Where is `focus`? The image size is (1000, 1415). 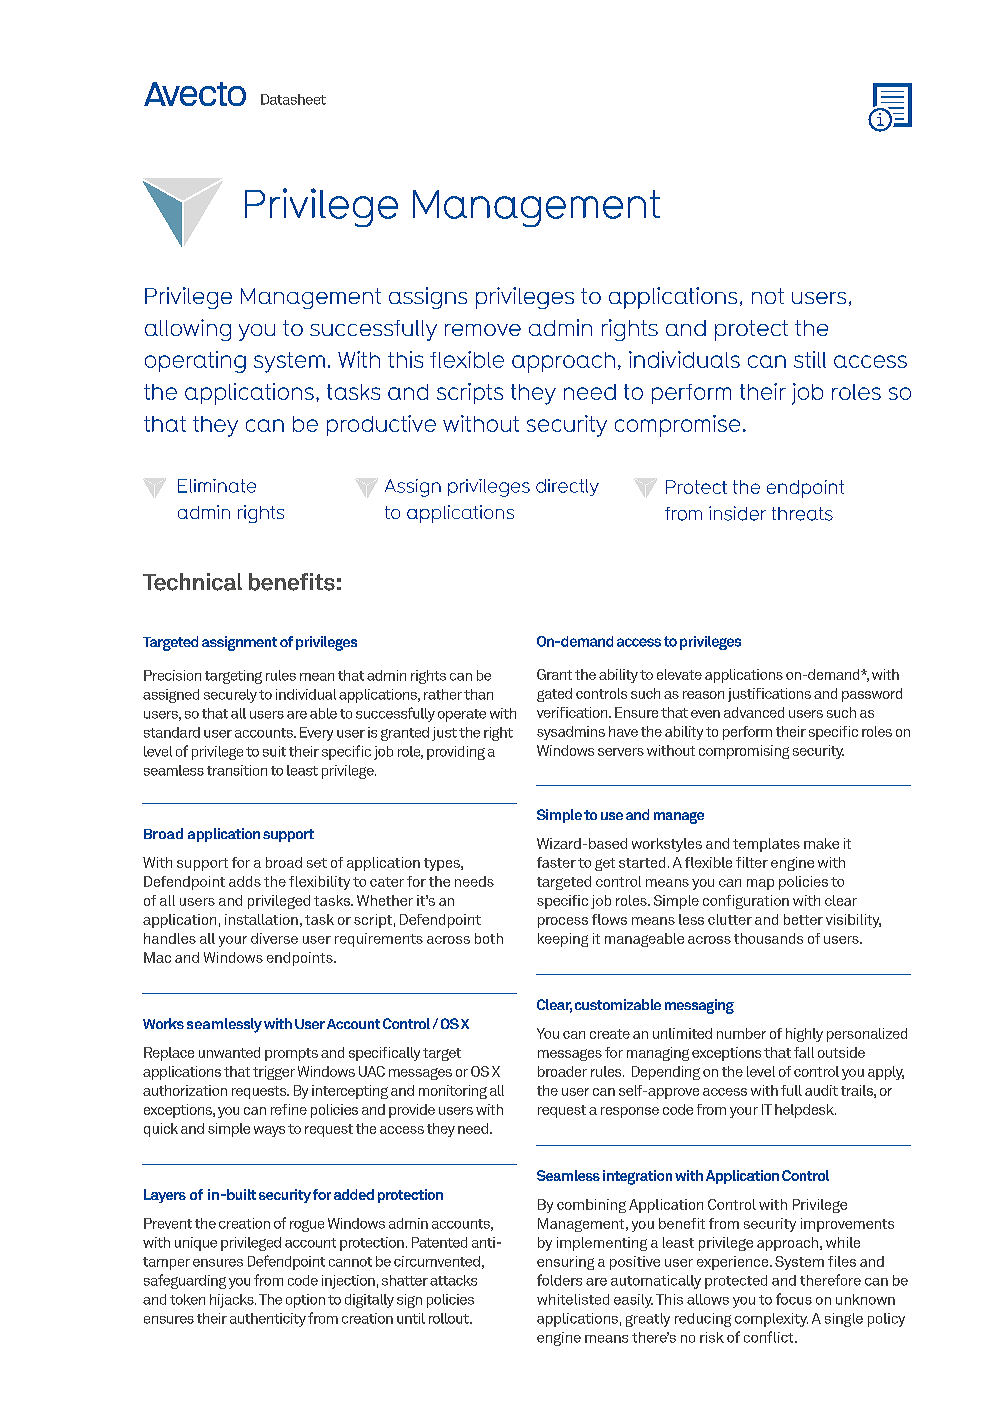
focus is located at coordinates (794, 1299).
